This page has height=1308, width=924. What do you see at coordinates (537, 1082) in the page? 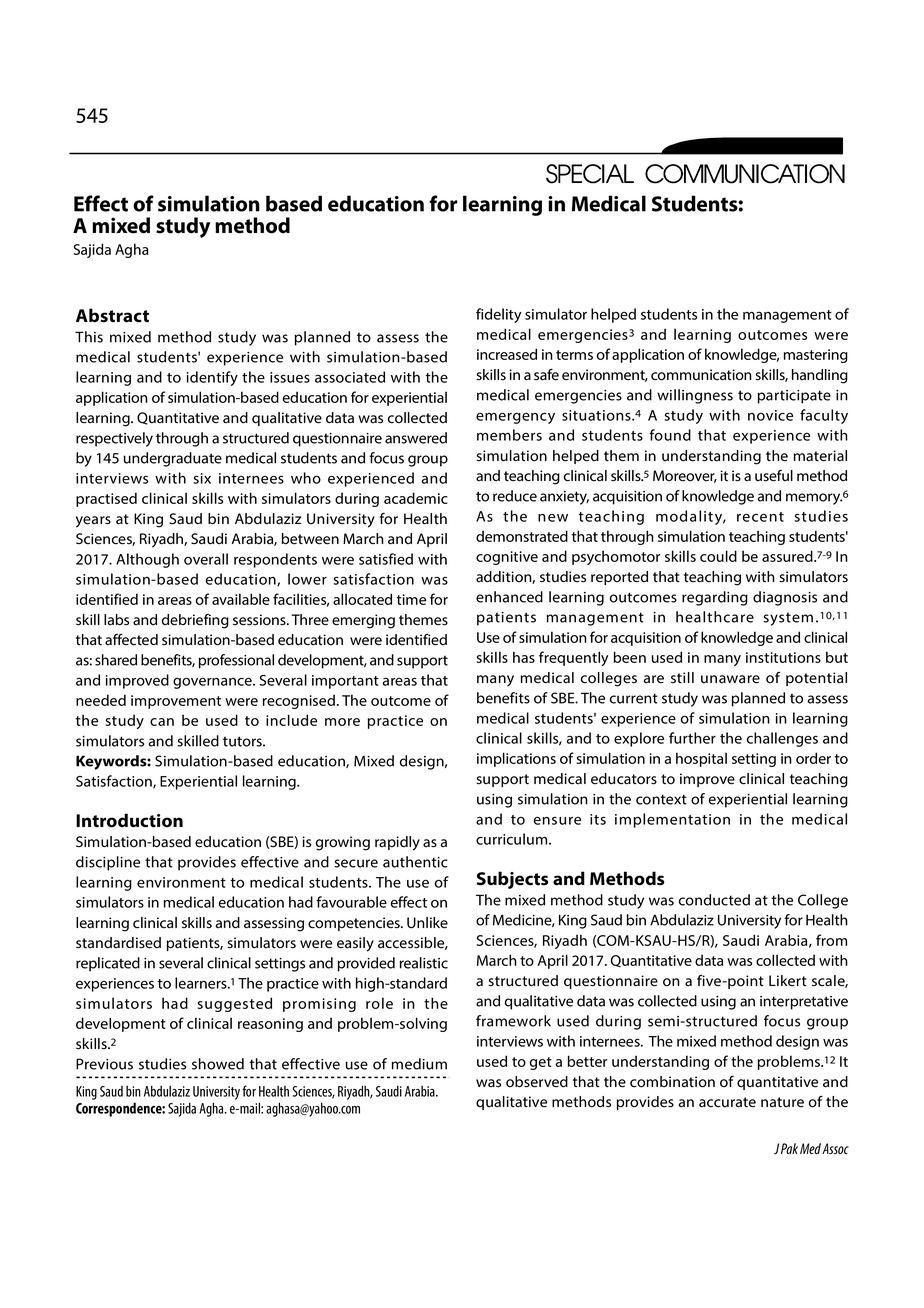
I see `observed` at bounding box center [537, 1082].
